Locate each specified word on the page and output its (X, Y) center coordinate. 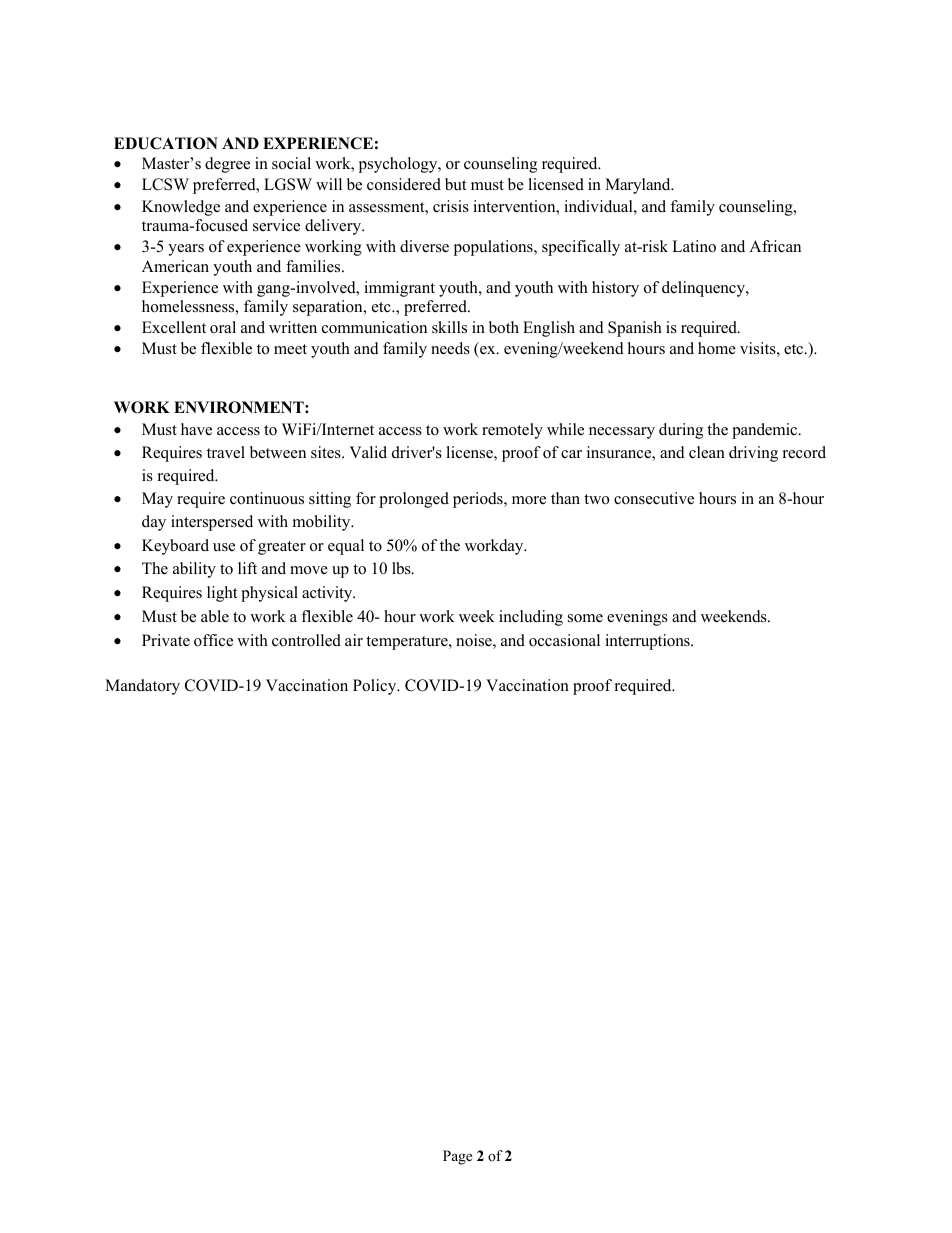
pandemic (766, 431)
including (531, 618)
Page (457, 1157)
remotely (512, 431)
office (213, 640)
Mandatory (142, 687)
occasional (564, 640)
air (354, 640)
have (196, 429)
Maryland (639, 186)
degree (227, 165)
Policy (376, 687)
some (585, 618)
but (455, 184)
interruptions (648, 642)
